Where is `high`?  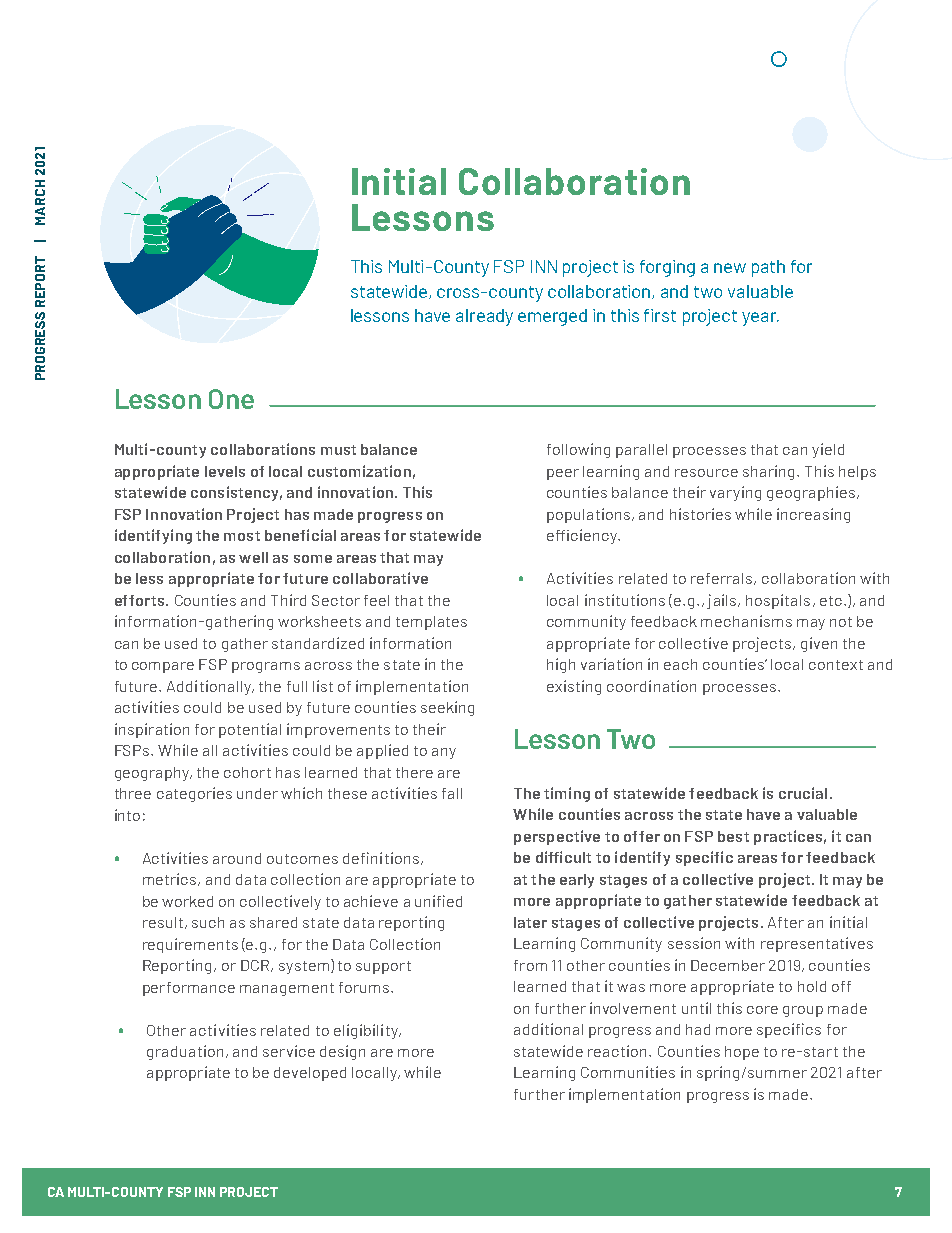 high is located at coordinates (561, 665).
